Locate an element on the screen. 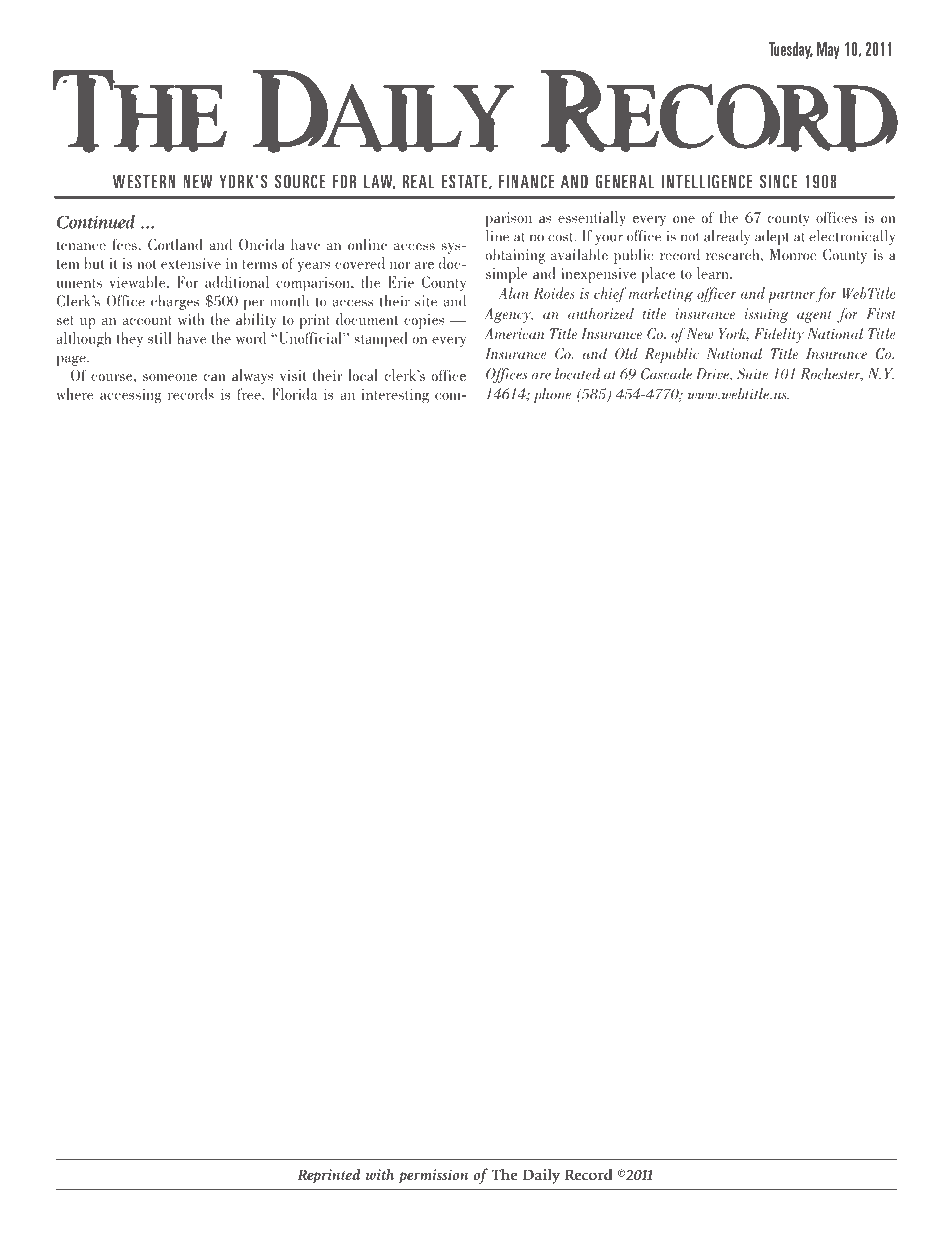 The image size is (952, 1233). Fidelity is located at coordinates (779, 335).
